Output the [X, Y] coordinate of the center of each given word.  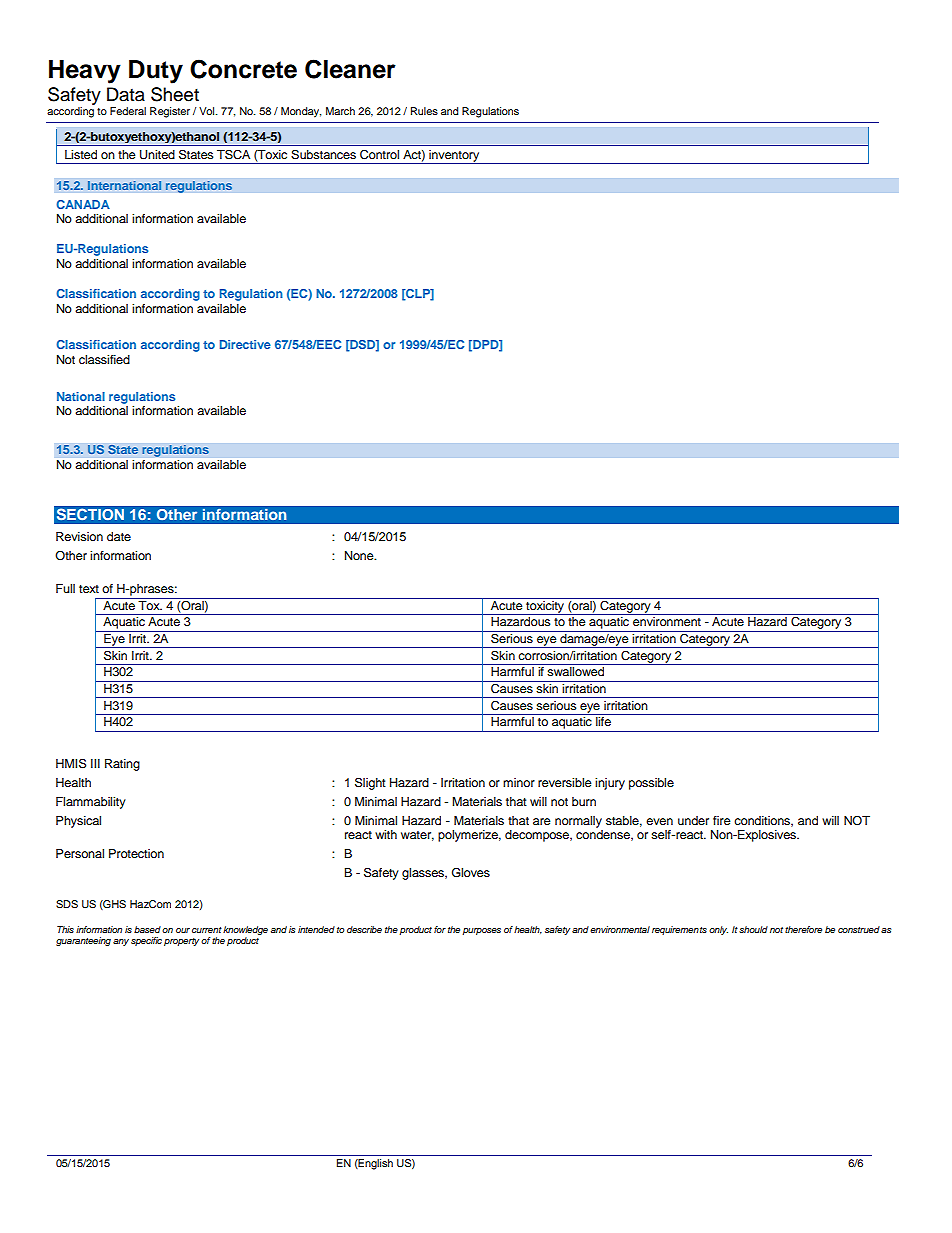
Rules [424, 111]
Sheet [175, 94]
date [119, 536]
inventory [454, 157]
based [147, 929]
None [360, 555]
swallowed [575, 671]
